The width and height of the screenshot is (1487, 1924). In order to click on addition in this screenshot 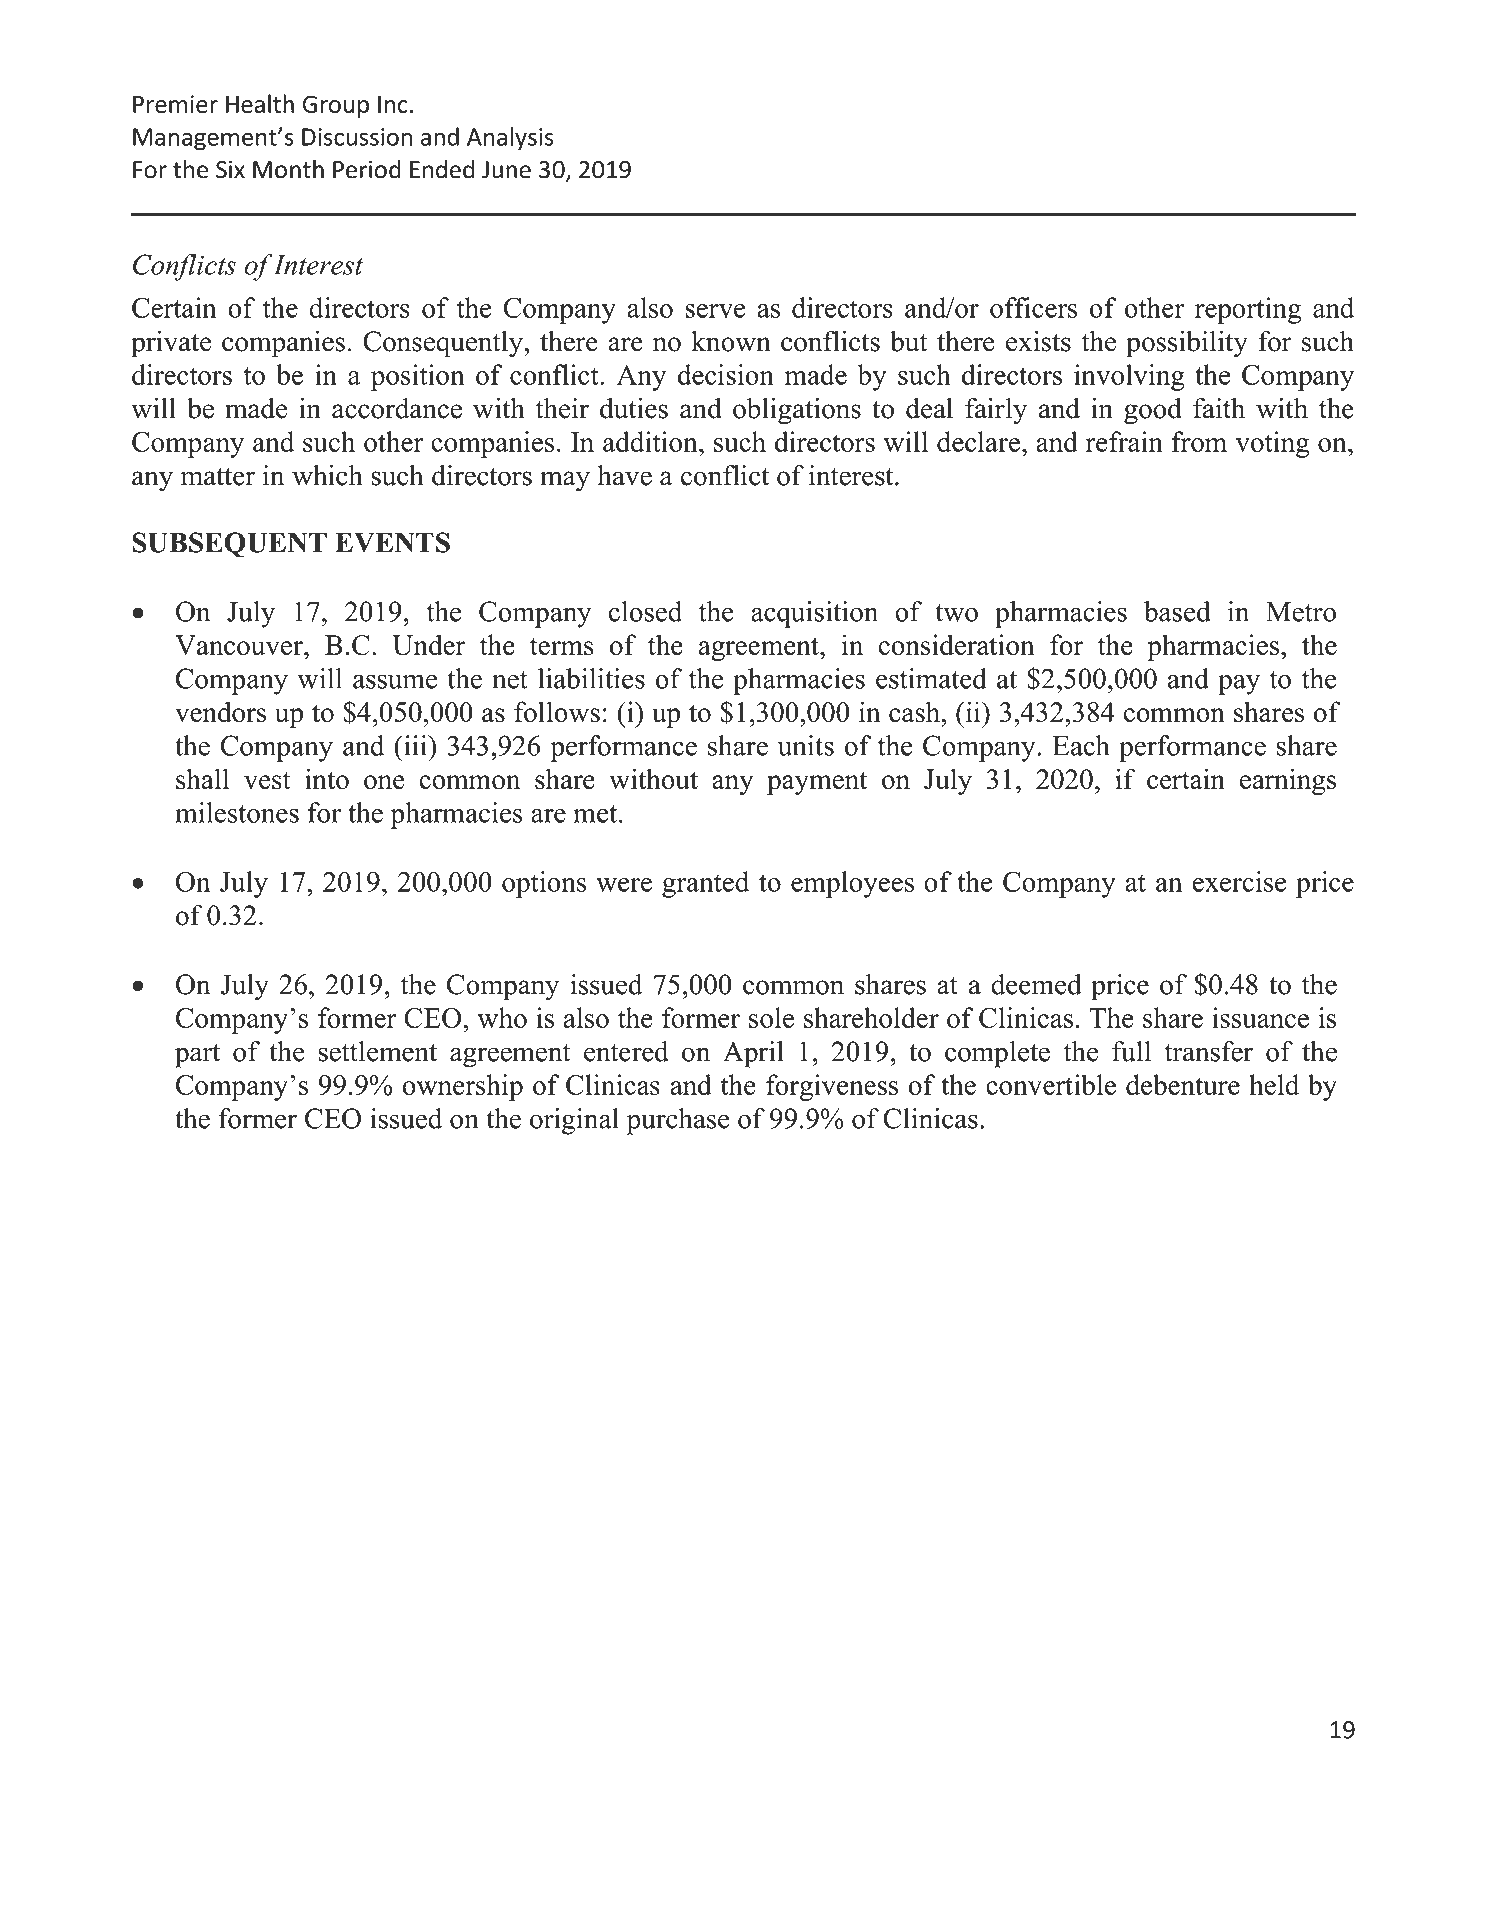, I will do `click(651, 441)`.
